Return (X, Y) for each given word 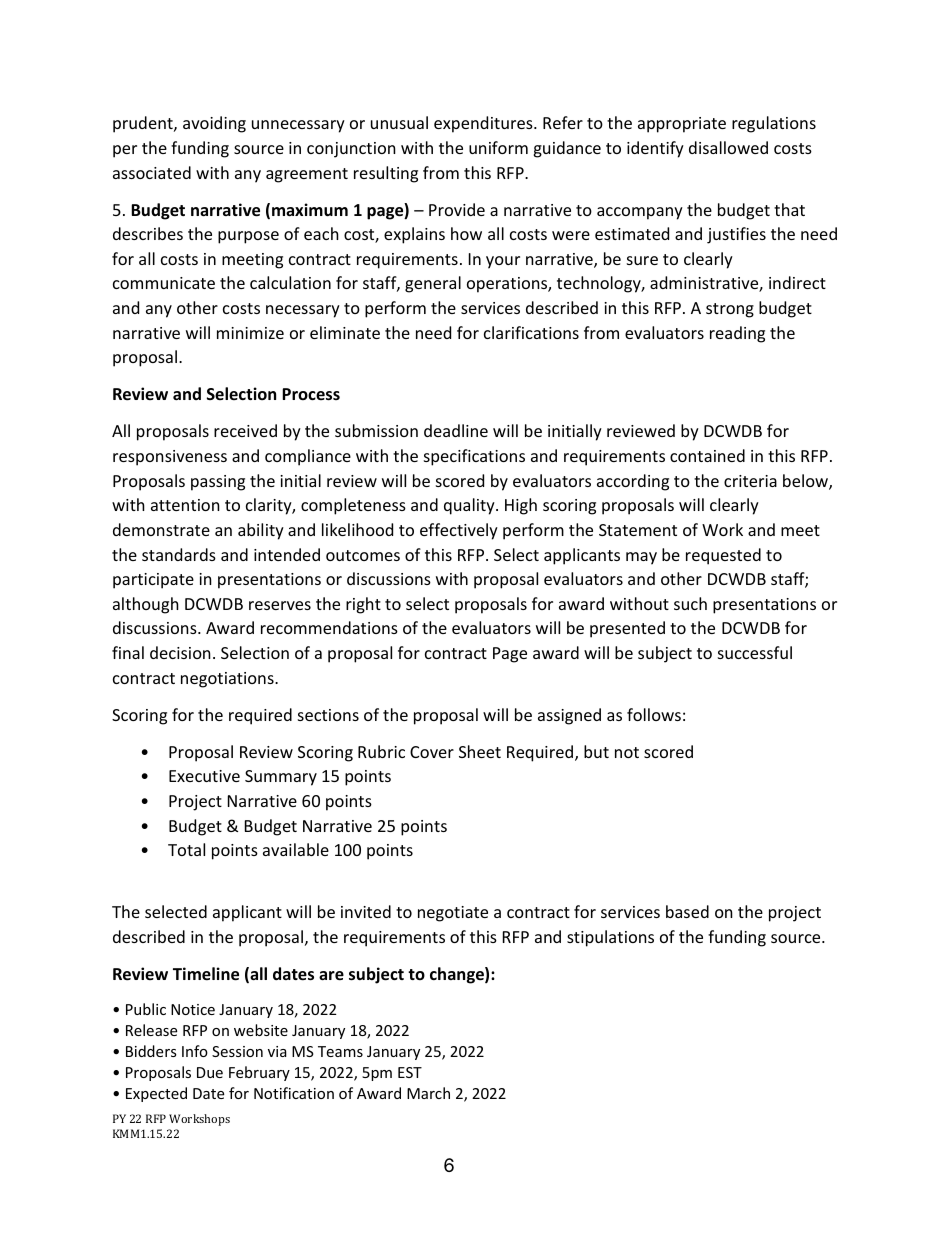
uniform (498, 147)
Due (210, 1072)
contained (707, 455)
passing (218, 483)
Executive (204, 776)
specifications (474, 457)
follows (654, 714)
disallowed (728, 147)
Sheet (480, 751)
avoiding (214, 124)
